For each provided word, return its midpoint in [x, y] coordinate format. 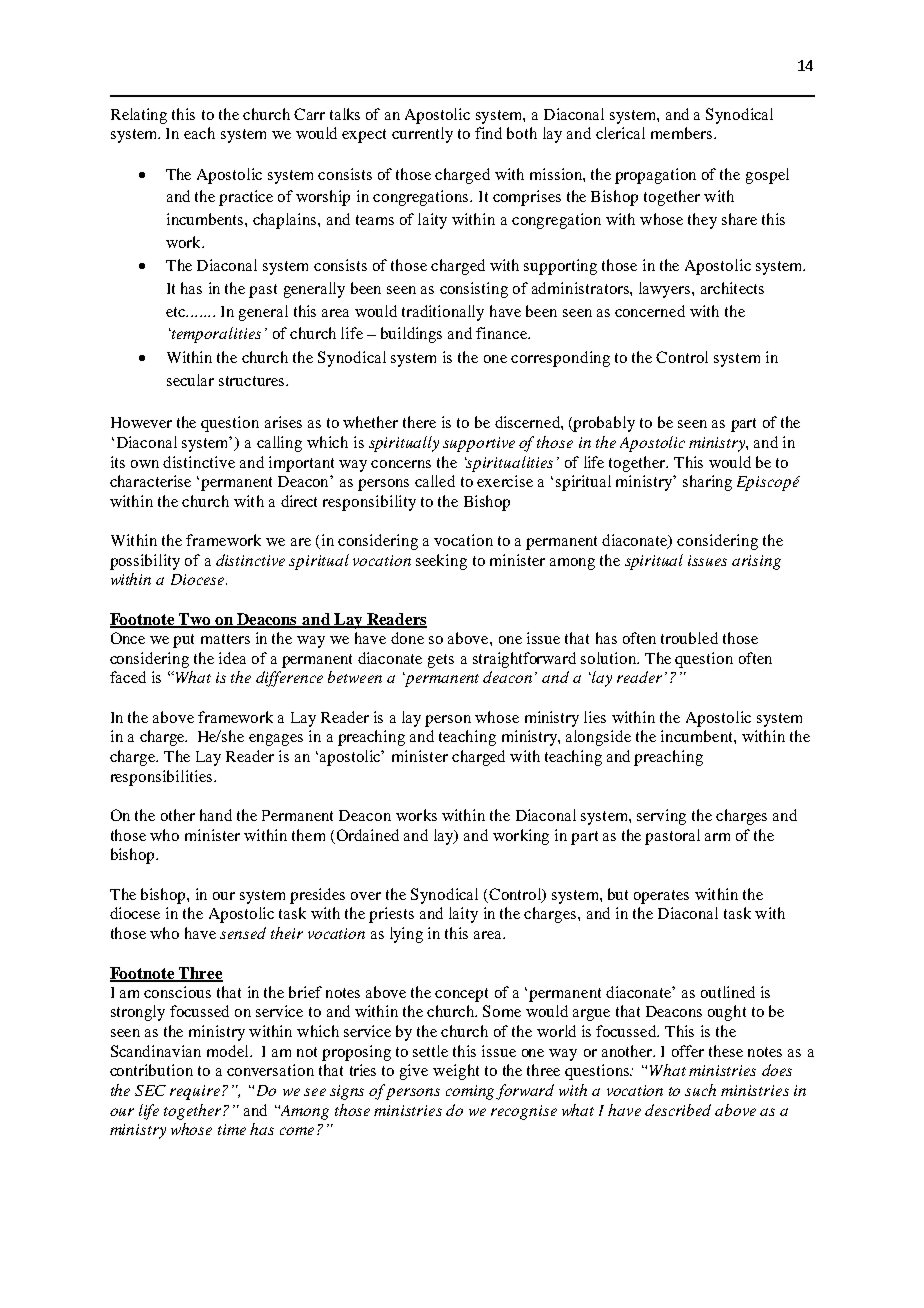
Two [195, 620]
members [681, 133]
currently [422, 135]
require [195, 1092]
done [407, 638]
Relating [139, 116]
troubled [689, 638]
